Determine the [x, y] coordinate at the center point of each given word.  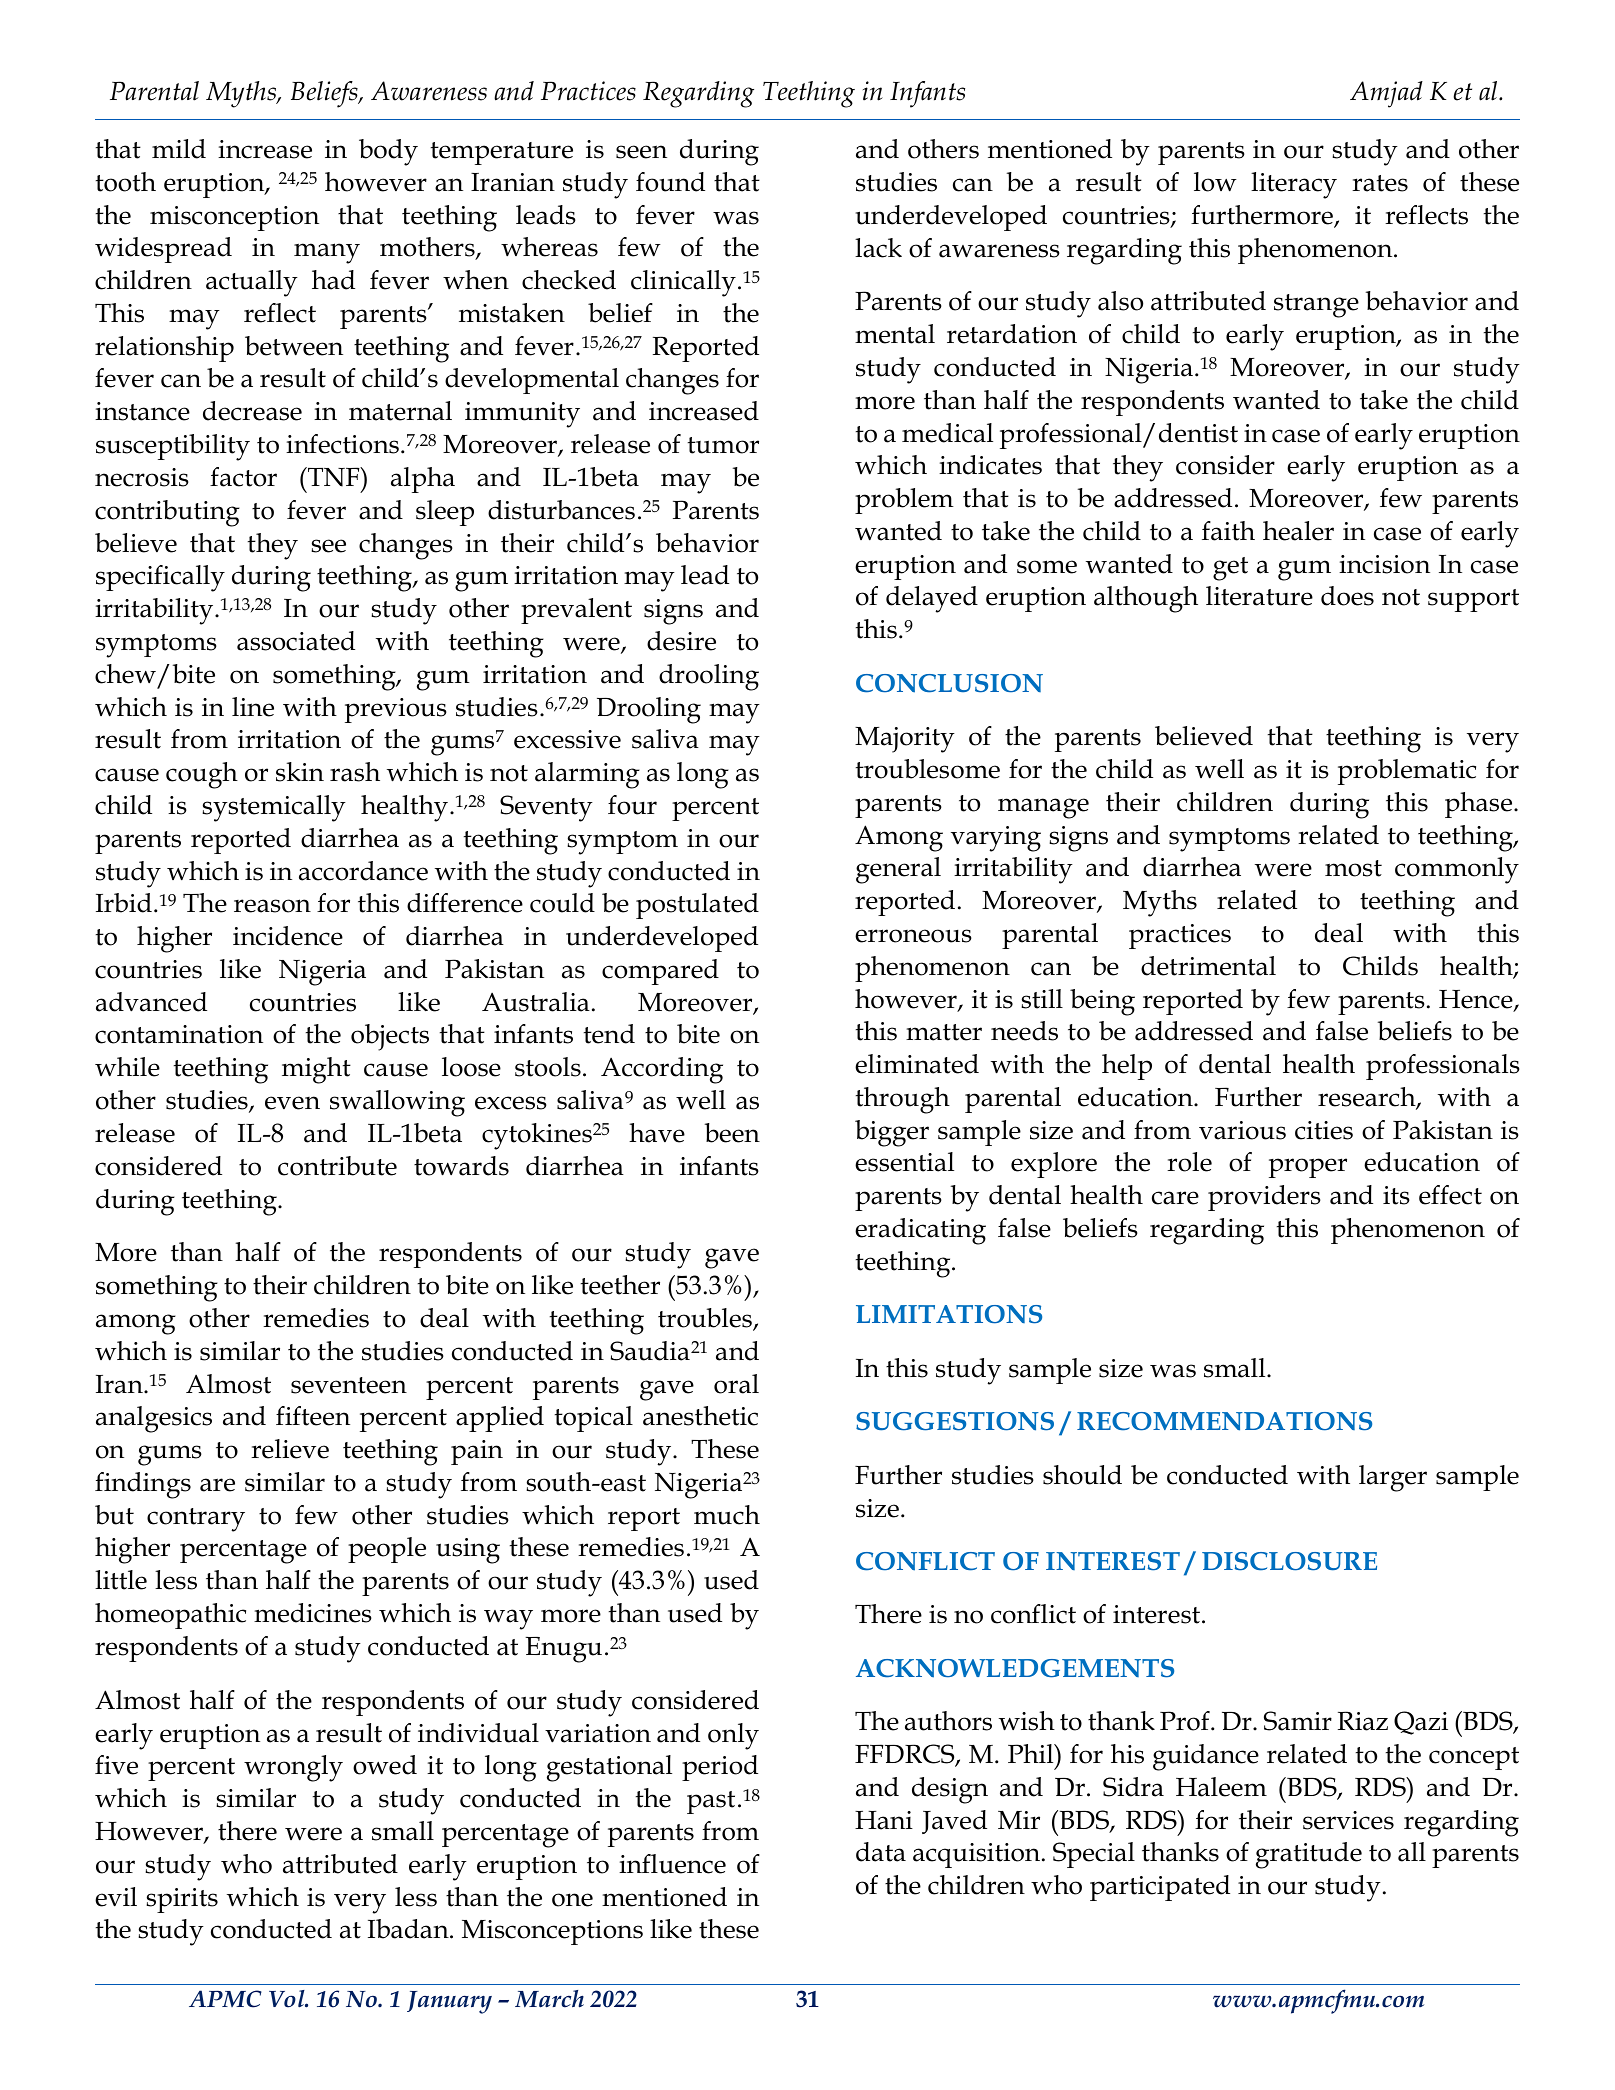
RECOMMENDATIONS [1224, 1421]
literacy [1294, 185]
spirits [182, 1900]
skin [300, 772]
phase [1480, 805]
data [881, 1852]
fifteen [313, 1416]
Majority [905, 740]
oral [736, 1384]
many [327, 253]
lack [878, 248]
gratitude [1309, 1855]
